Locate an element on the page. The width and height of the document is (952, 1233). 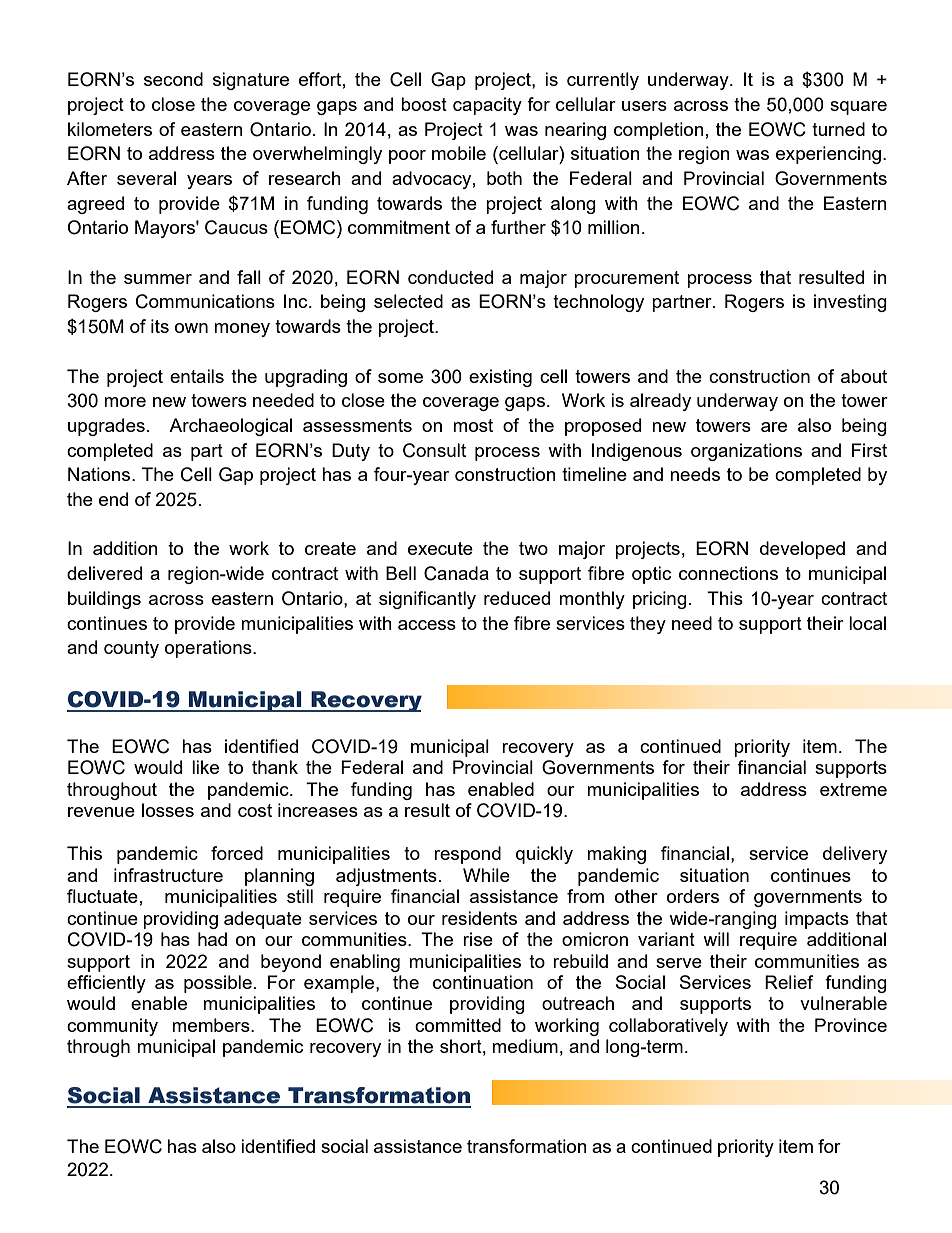
like is located at coordinates (205, 767).
